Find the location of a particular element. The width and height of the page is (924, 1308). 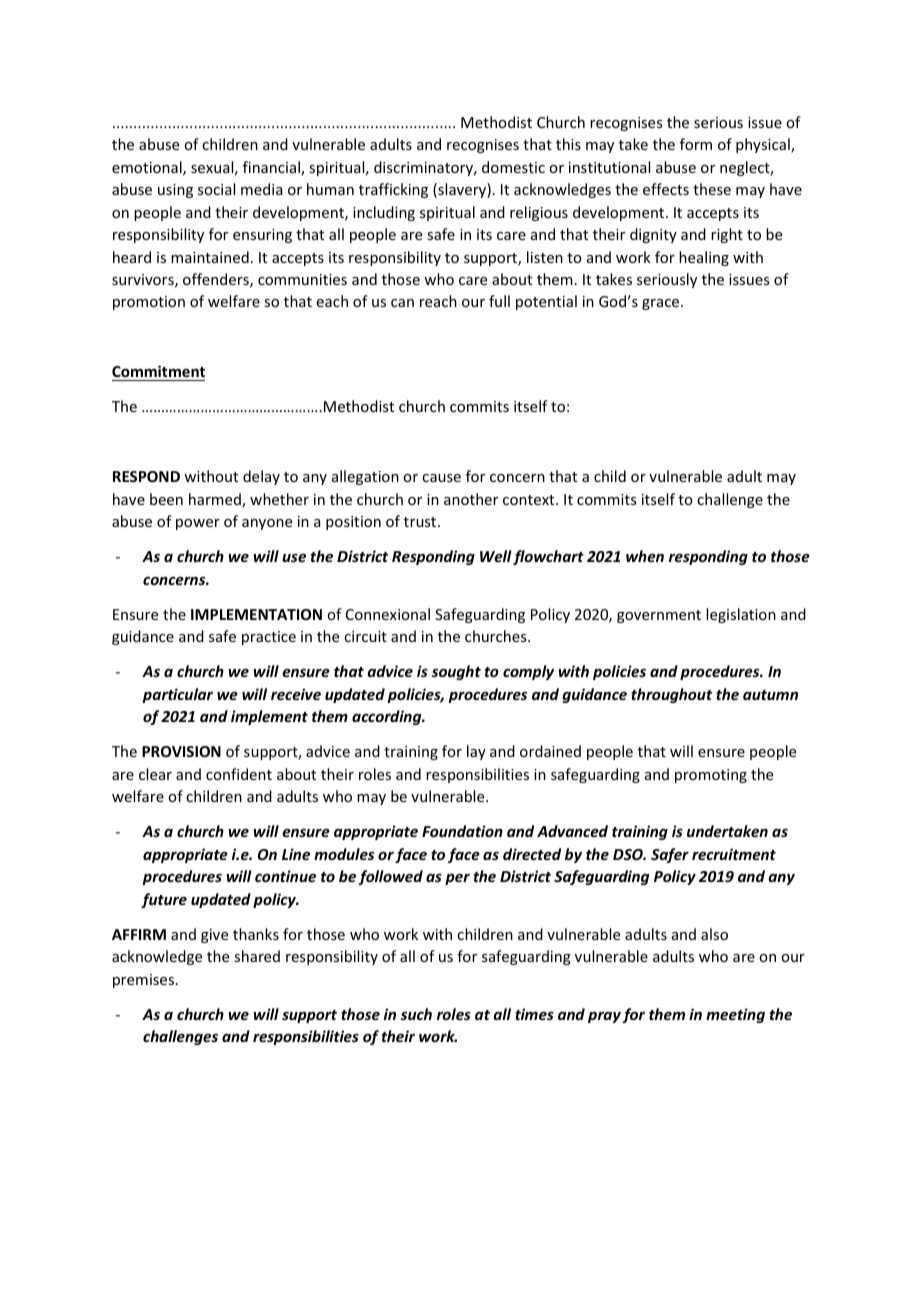

Well is located at coordinates (496, 556).
